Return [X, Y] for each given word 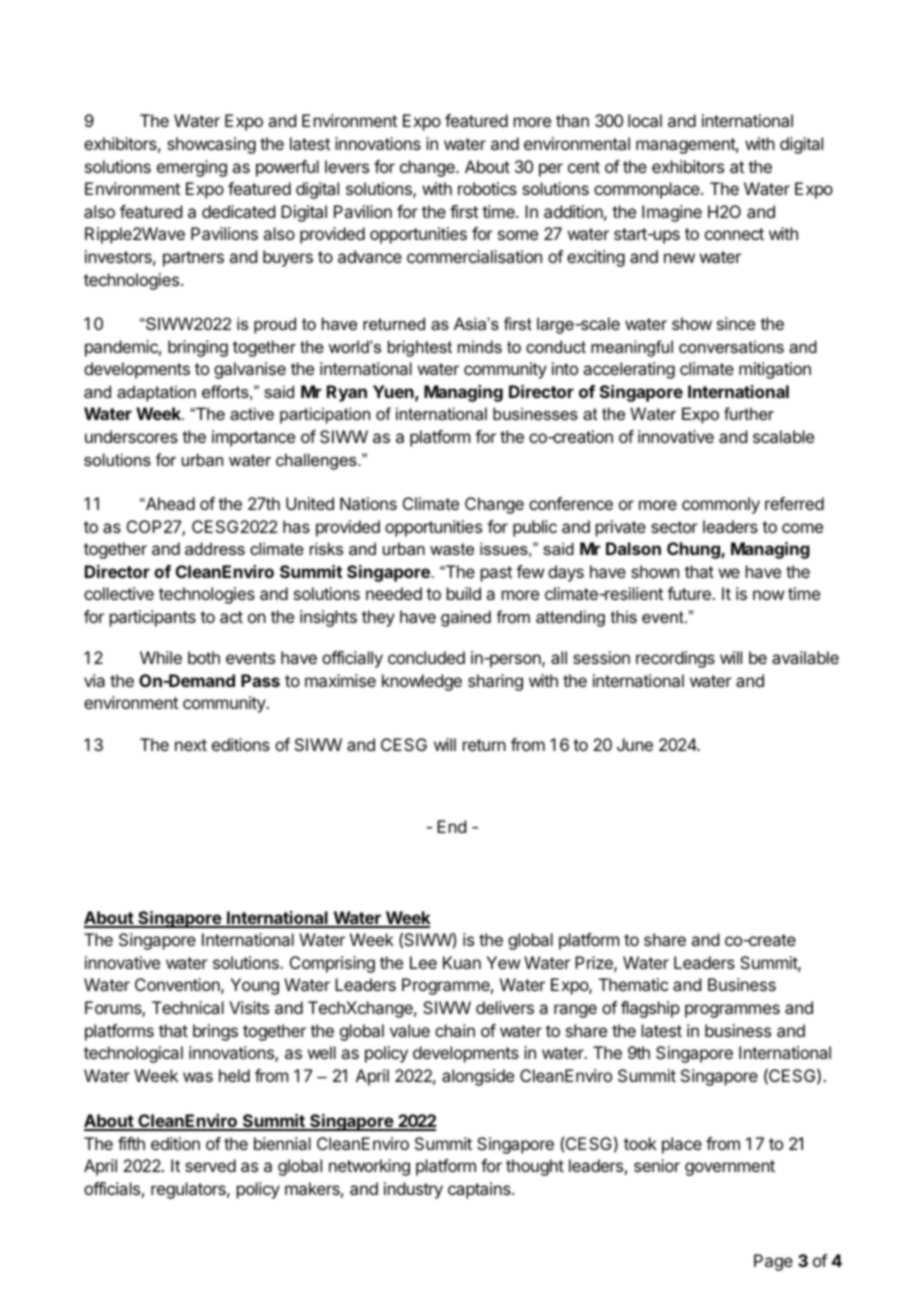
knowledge [422, 682]
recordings [675, 659]
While [161, 657]
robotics [487, 188]
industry [413, 1190]
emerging [192, 168]
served [210, 1165]
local [645, 120]
